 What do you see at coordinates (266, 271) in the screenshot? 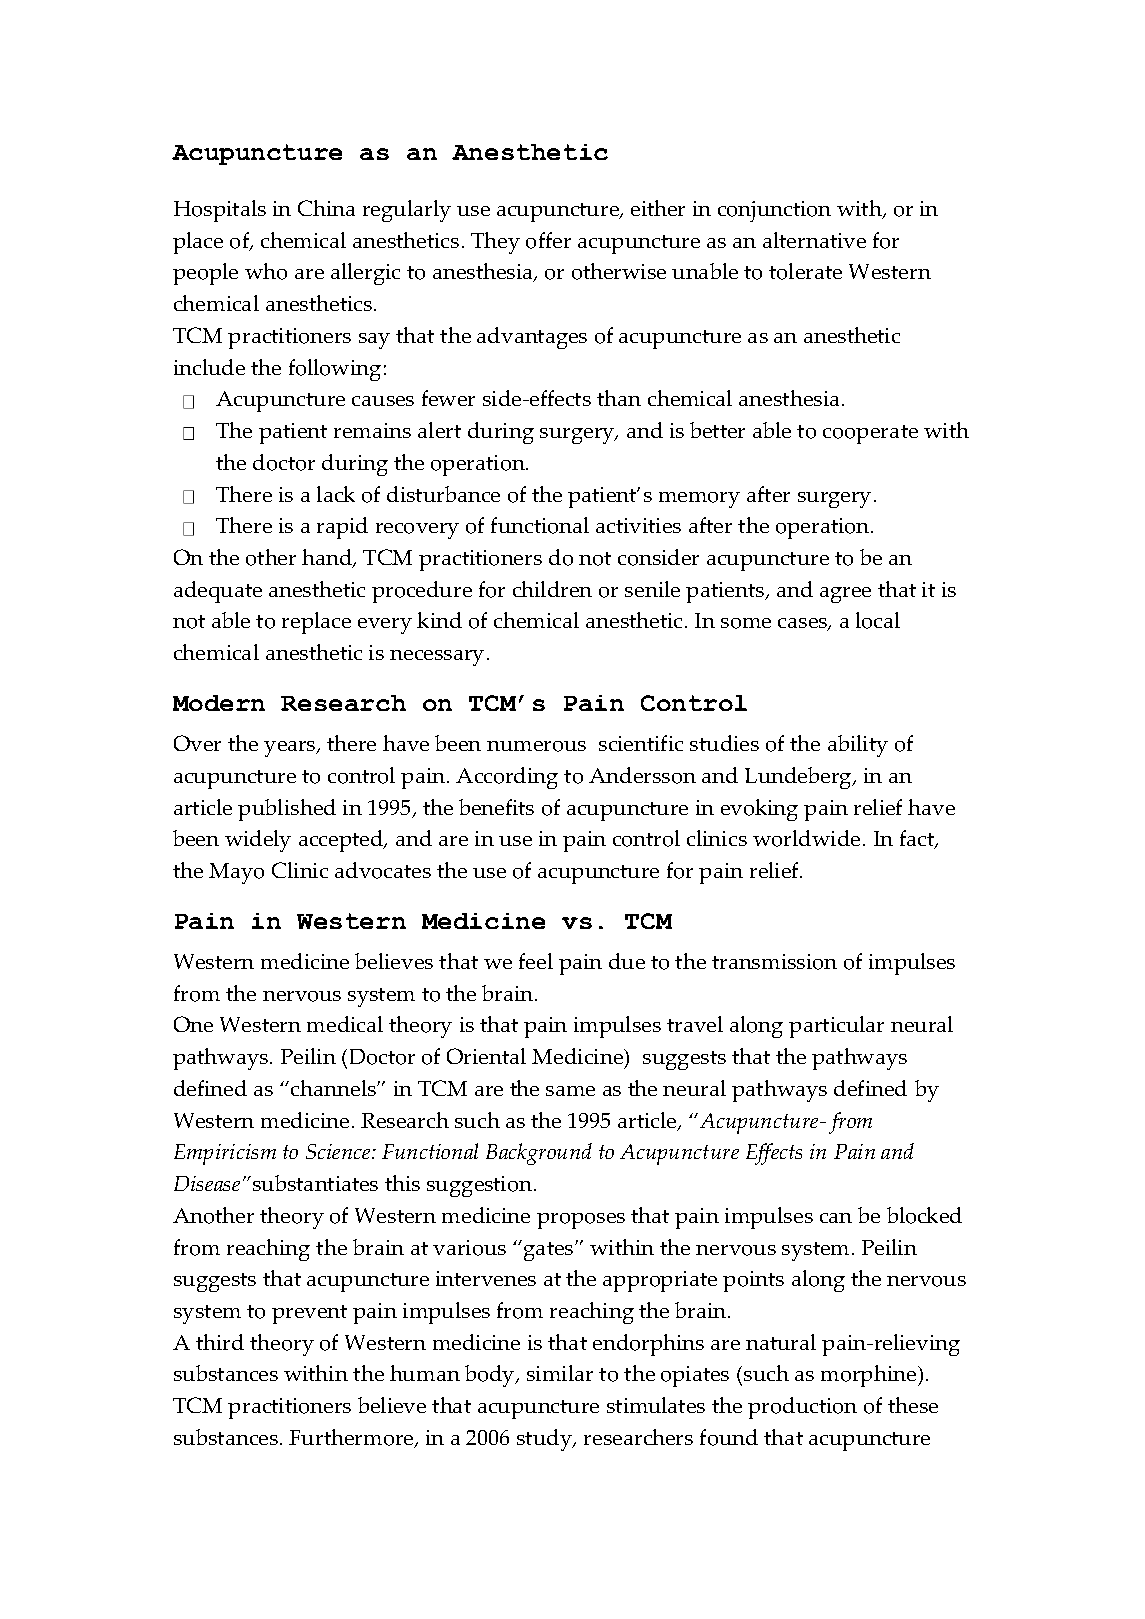
I see `who` at bounding box center [266, 271].
